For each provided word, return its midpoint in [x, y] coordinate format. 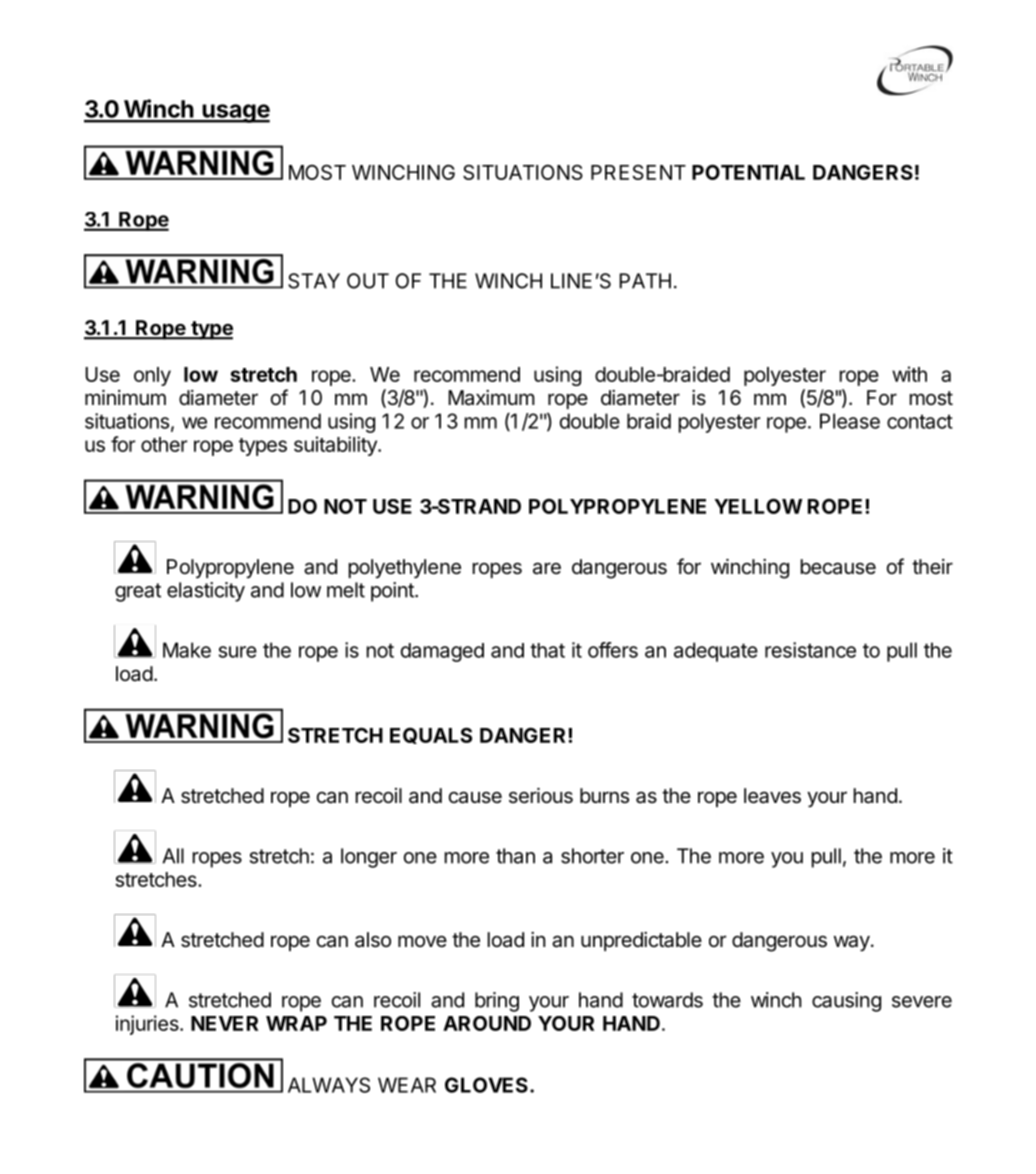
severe [922, 1002]
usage [235, 113]
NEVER [224, 1023]
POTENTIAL [748, 172]
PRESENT [638, 172]
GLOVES [486, 1085]
